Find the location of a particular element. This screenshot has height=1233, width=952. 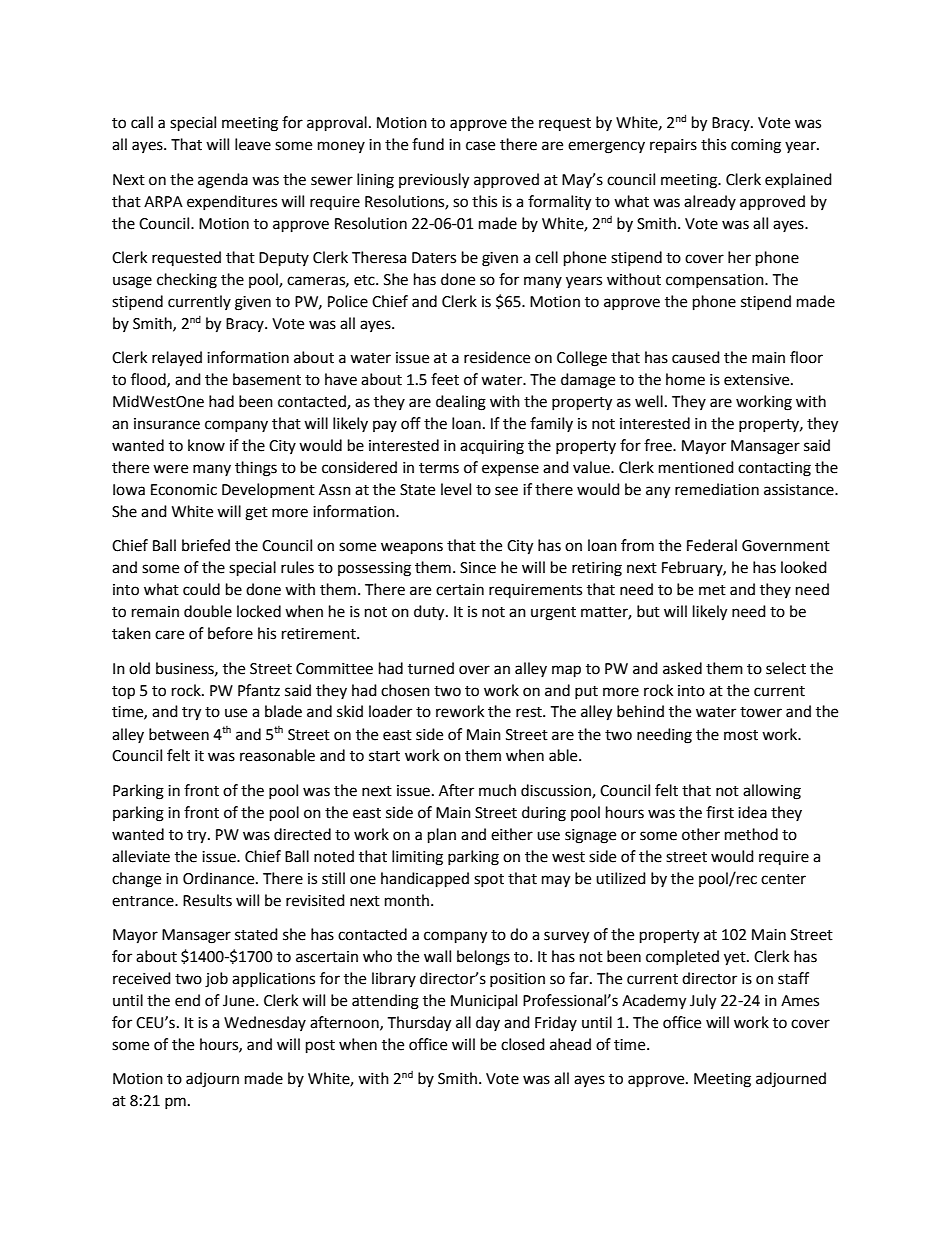

before is located at coordinates (230, 633).
